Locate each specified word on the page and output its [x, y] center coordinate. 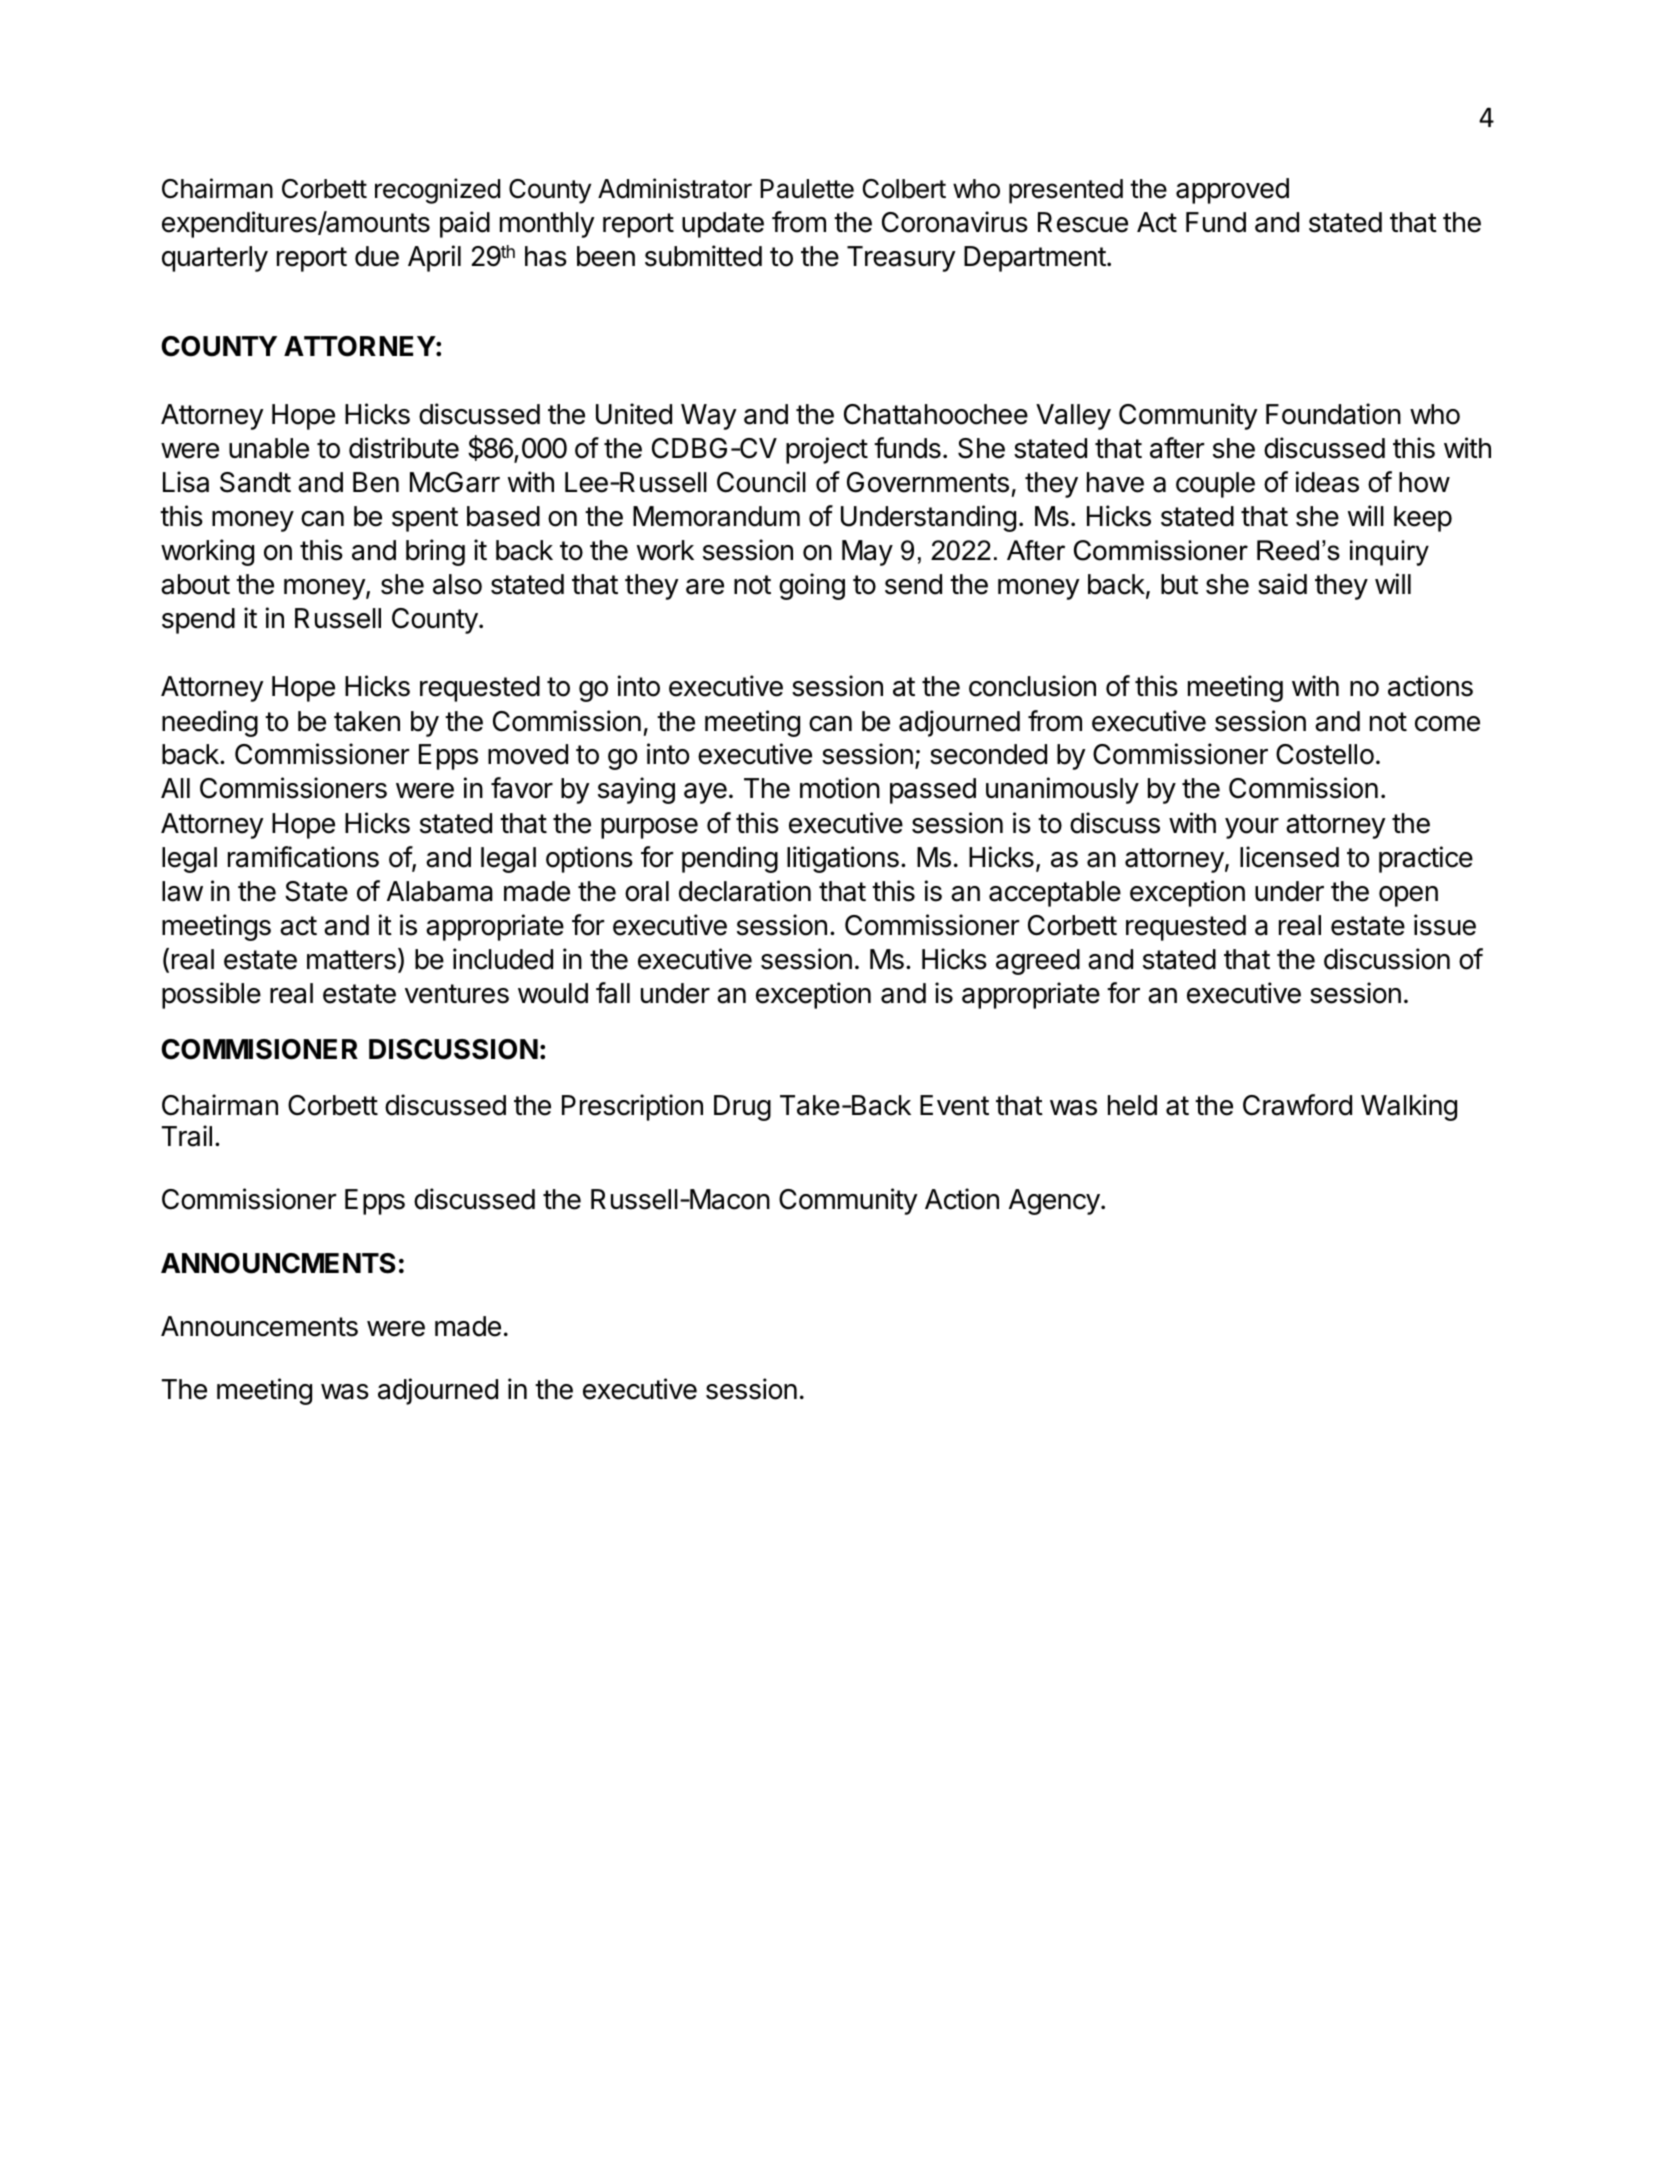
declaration [745, 891]
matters [351, 960]
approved [1232, 191]
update [723, 225]
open [1408, 896]
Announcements [259, 1326]
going [812, 586]
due [377, 256]
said [1282, 584]
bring [435, 552]
